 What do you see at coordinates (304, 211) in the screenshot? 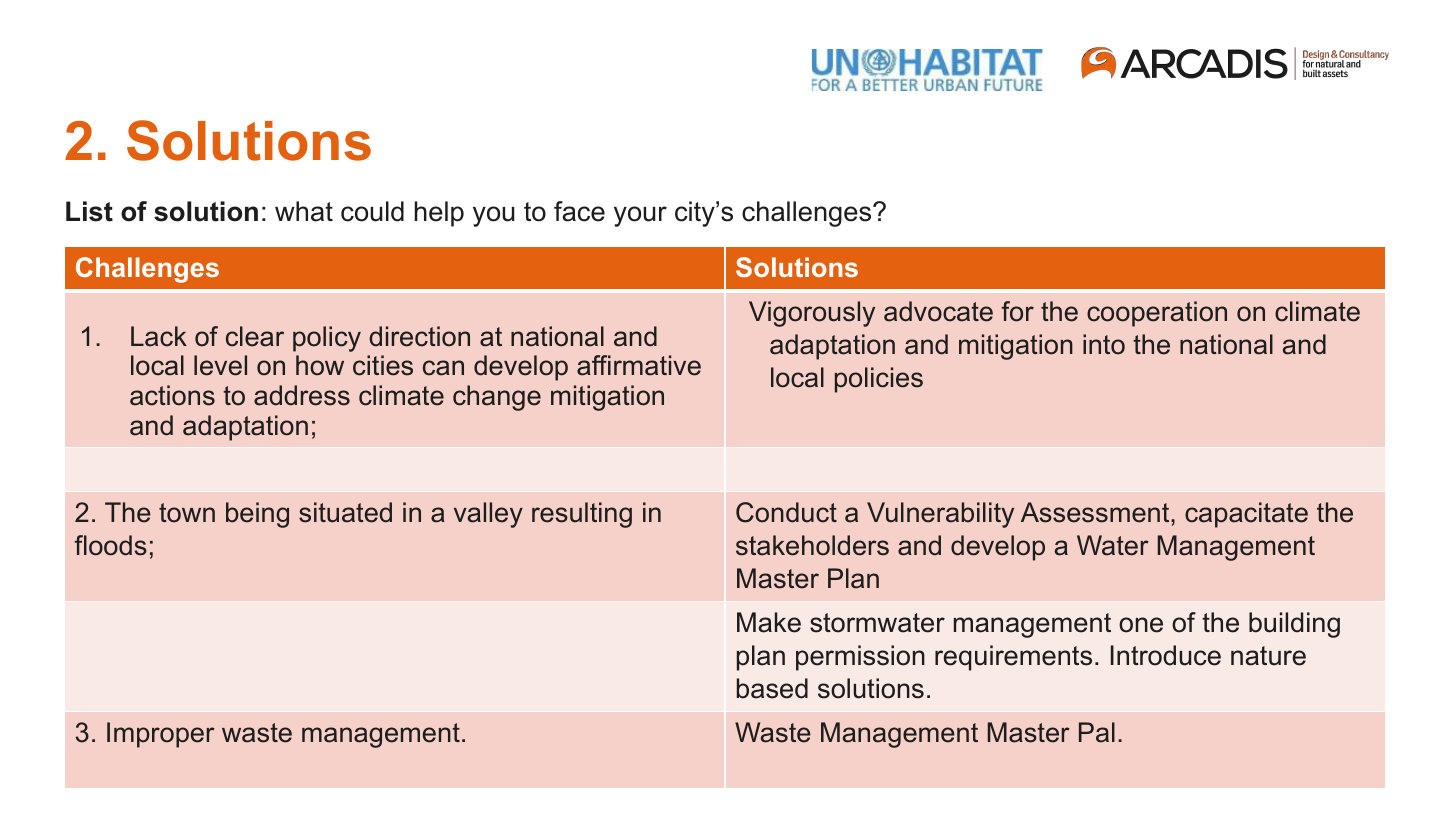
I see `what` at bounding box center [304, 211].
